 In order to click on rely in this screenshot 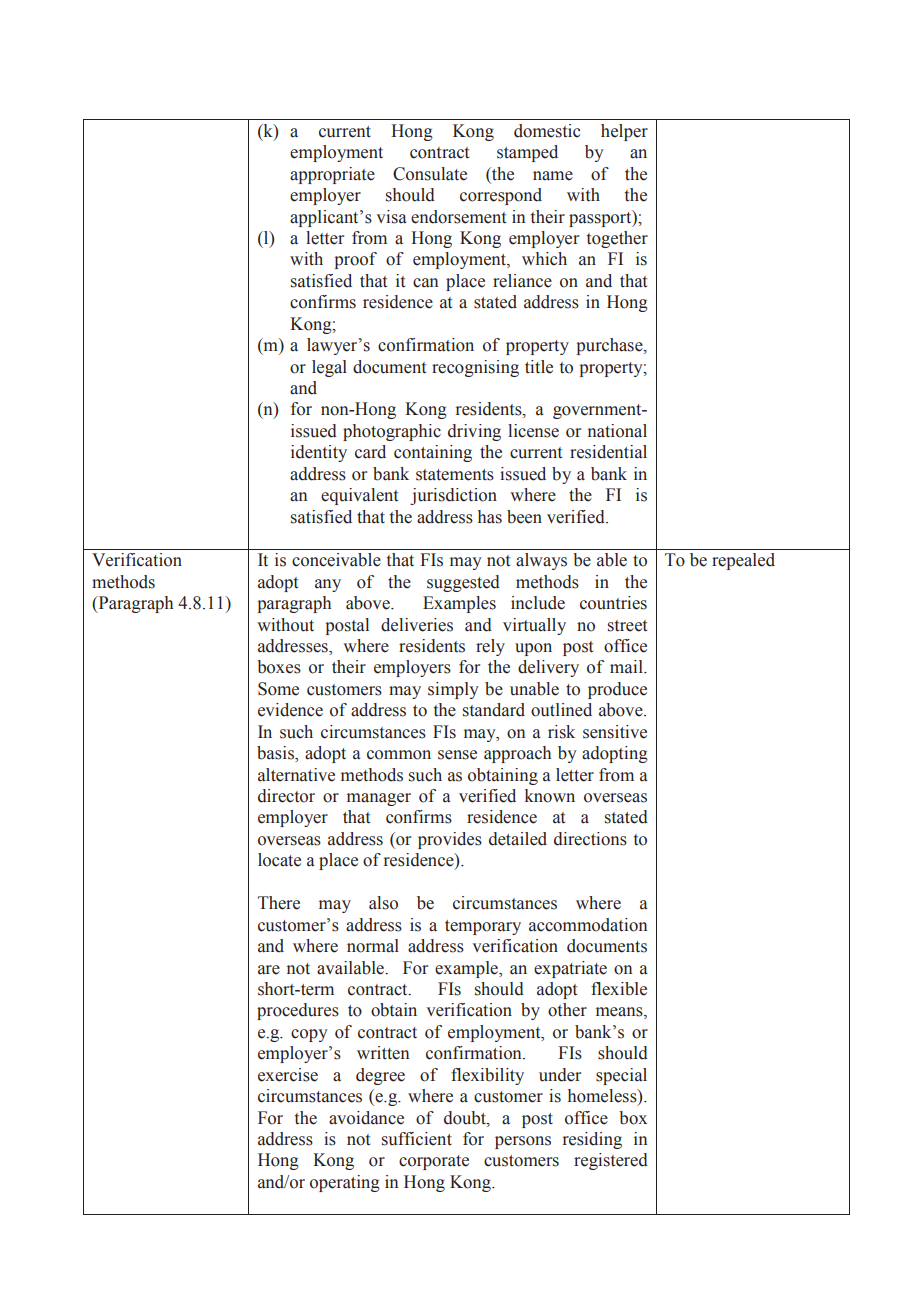, I will do `click(490, 647)`.
